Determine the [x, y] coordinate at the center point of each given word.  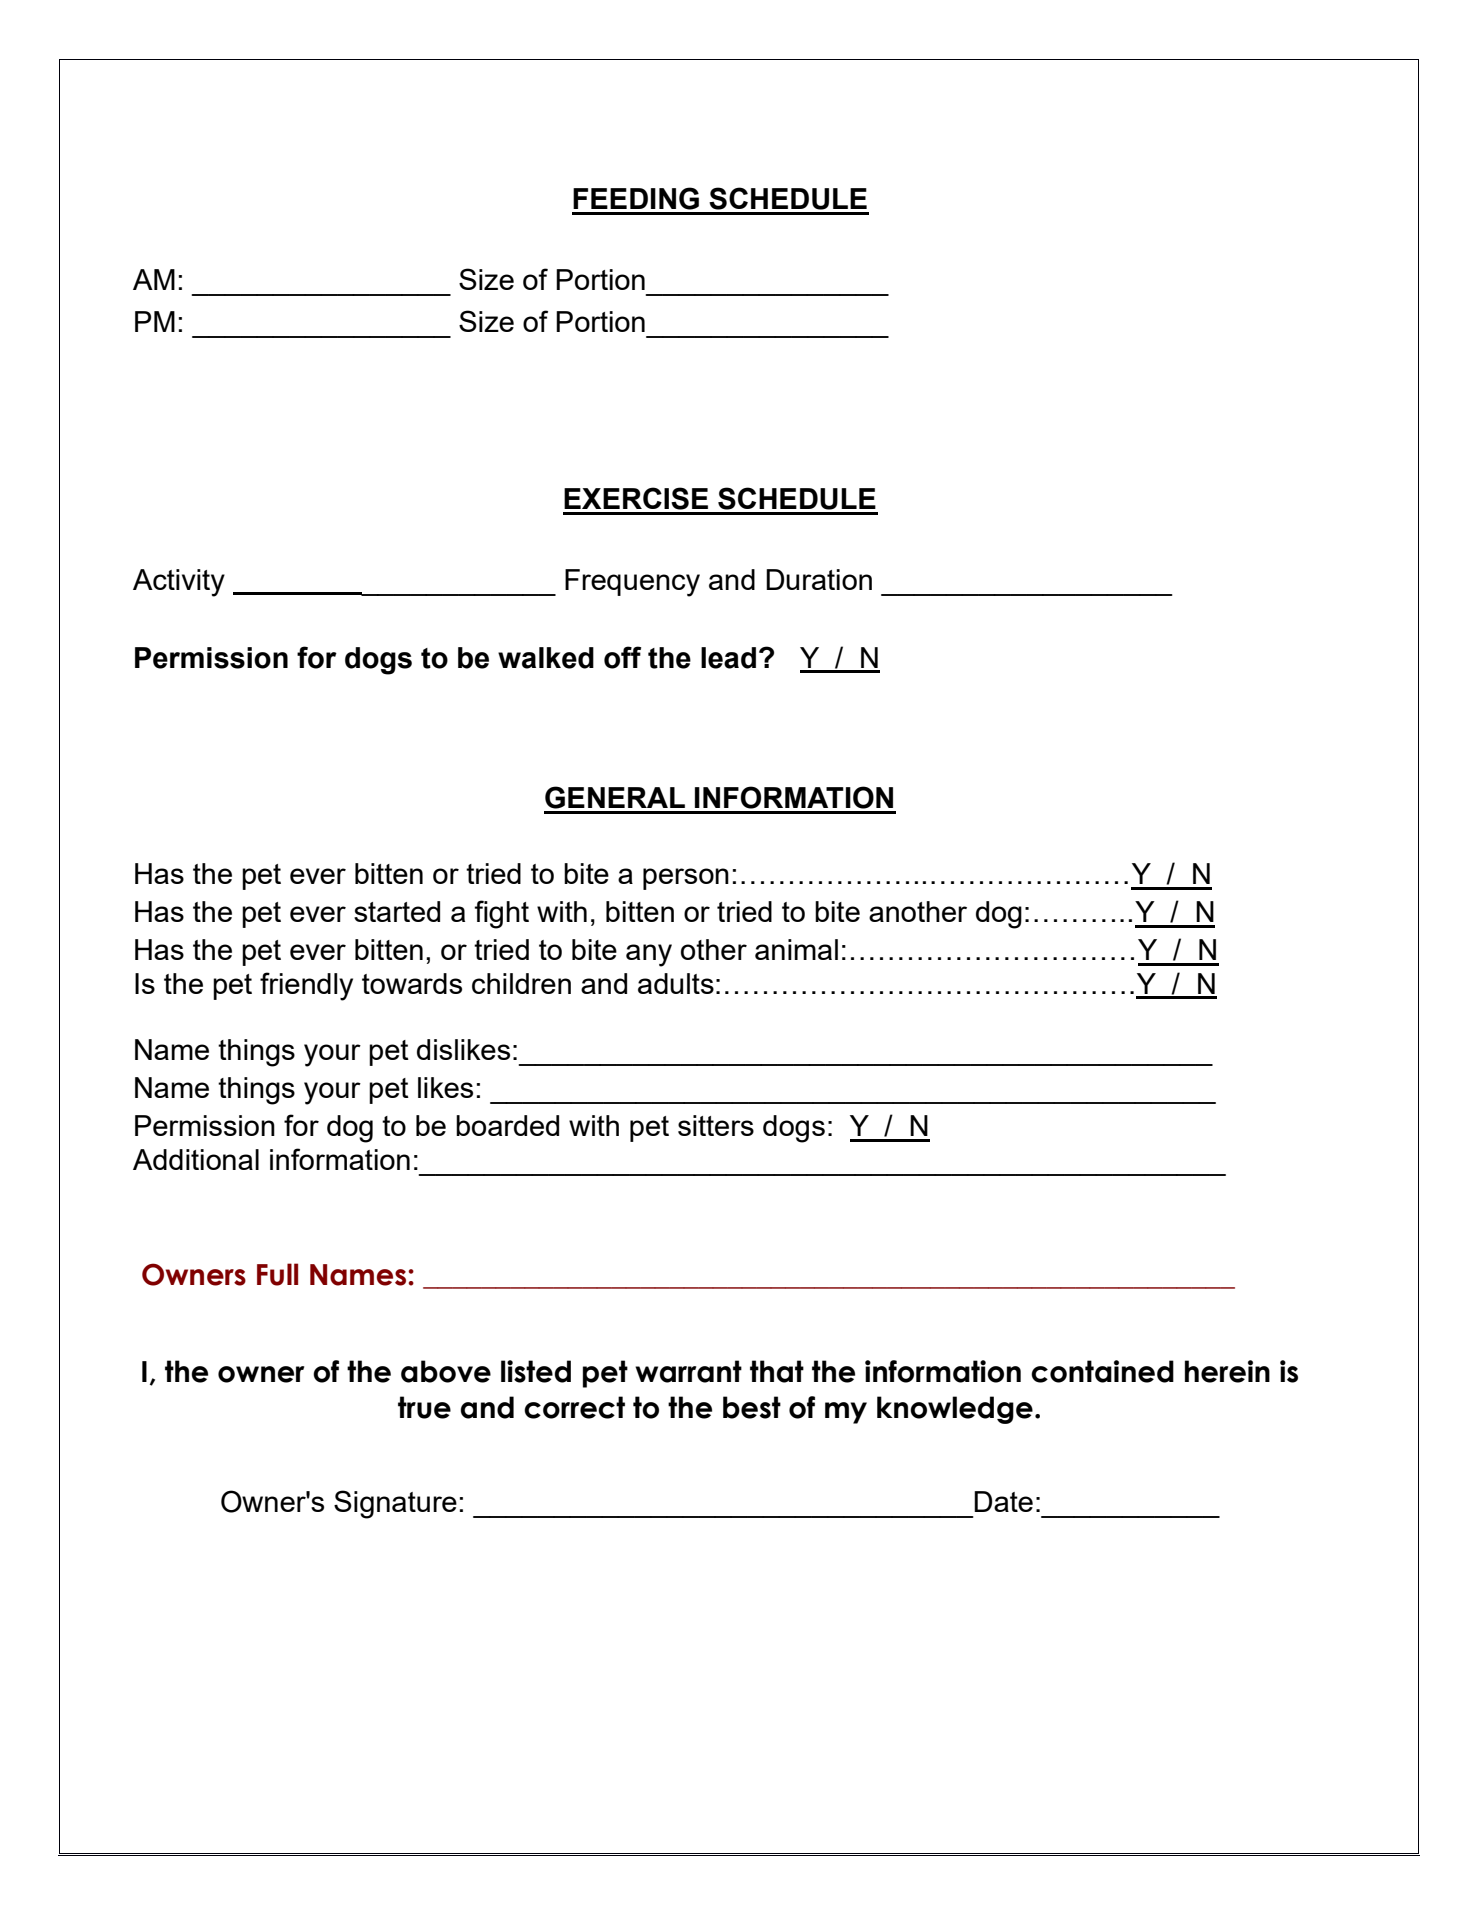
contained [1102, 1371]
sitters [716, 1125]
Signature [395, 1504]
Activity [179, 583]
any [649, 955]
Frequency [632, 583]
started [397, 911]
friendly [306, 986]
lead [728, 658]
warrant [688, 1371]
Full [277, 1274]
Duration [819, 579]
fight [501, 914]
